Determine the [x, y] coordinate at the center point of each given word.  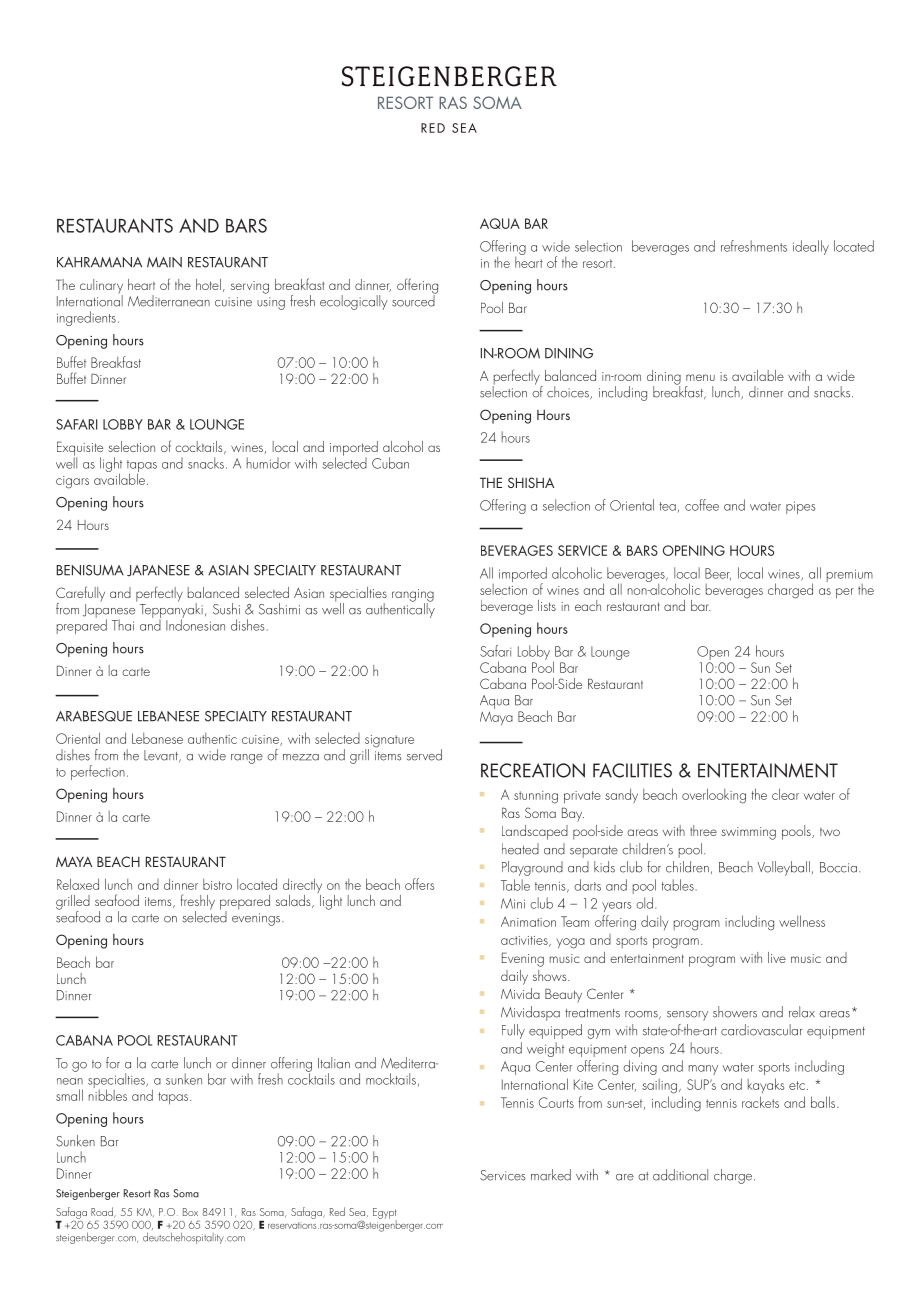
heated [520, 849]
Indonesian [195, 624]
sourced [414, 300]
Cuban [390, 463]
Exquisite [80, 449]
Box [190, 1212]
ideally [811, 247]
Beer [718, 574]
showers [735, 1012]
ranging [413, 596]
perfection [98, 772]
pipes [800, 507]
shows [551, 975]
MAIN [164, 262]
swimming [748, 833]
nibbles [108, 1094]
